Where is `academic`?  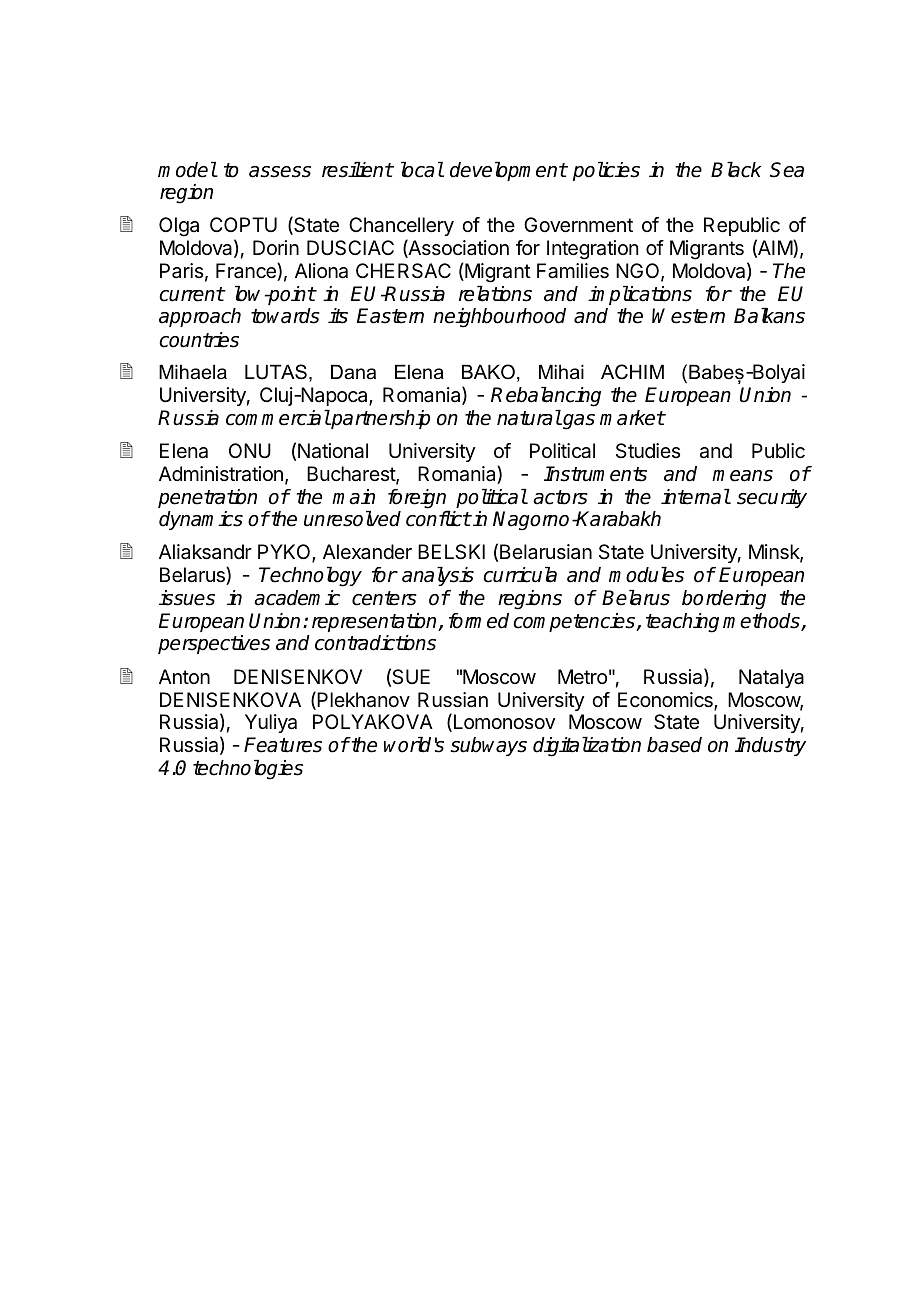
academic is located at coordinates (297, 598).
